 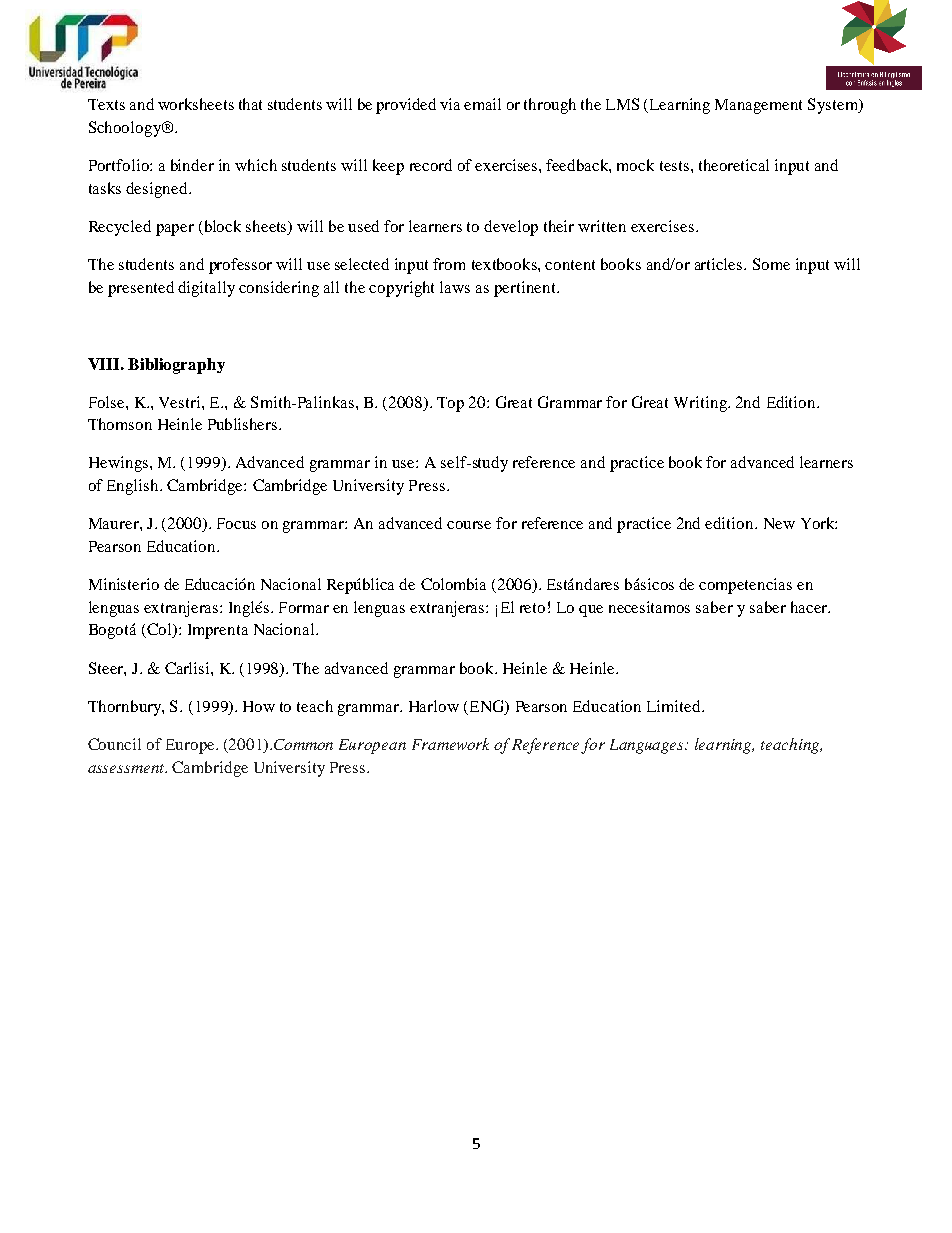 I want to click on Management, so click(x=758, y=106).
